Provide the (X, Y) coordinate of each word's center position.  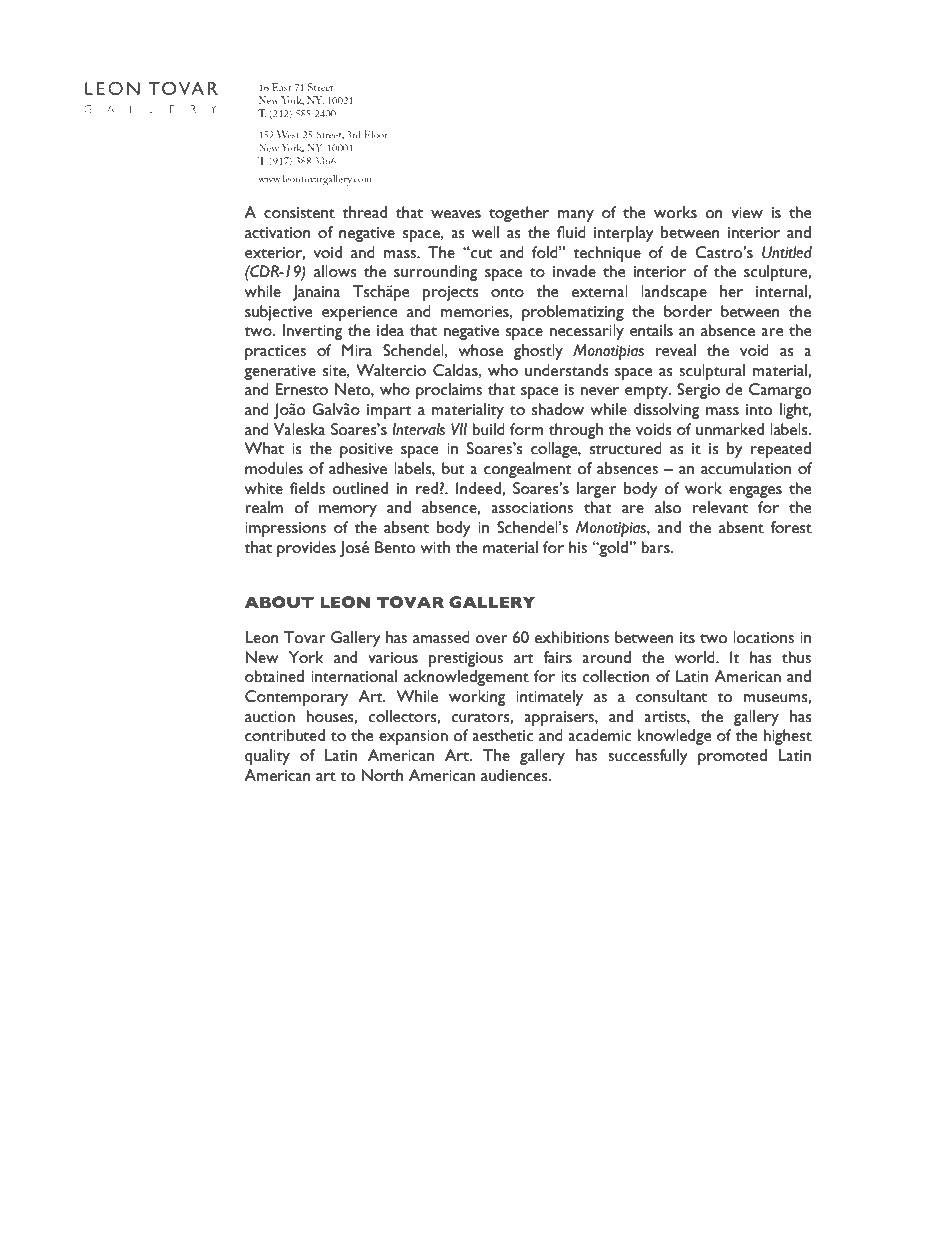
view (747, 213)
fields (307, 488)
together (519, 214)
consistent (299, 213)
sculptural (712, 372)
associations (532, 508)
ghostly (538, 352)
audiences (515, 775)
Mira (357, 350)
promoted (732, 757)
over (491, 639)
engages (755, 492)
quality (267, 757)
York (306, 657)
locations (763, 637)
